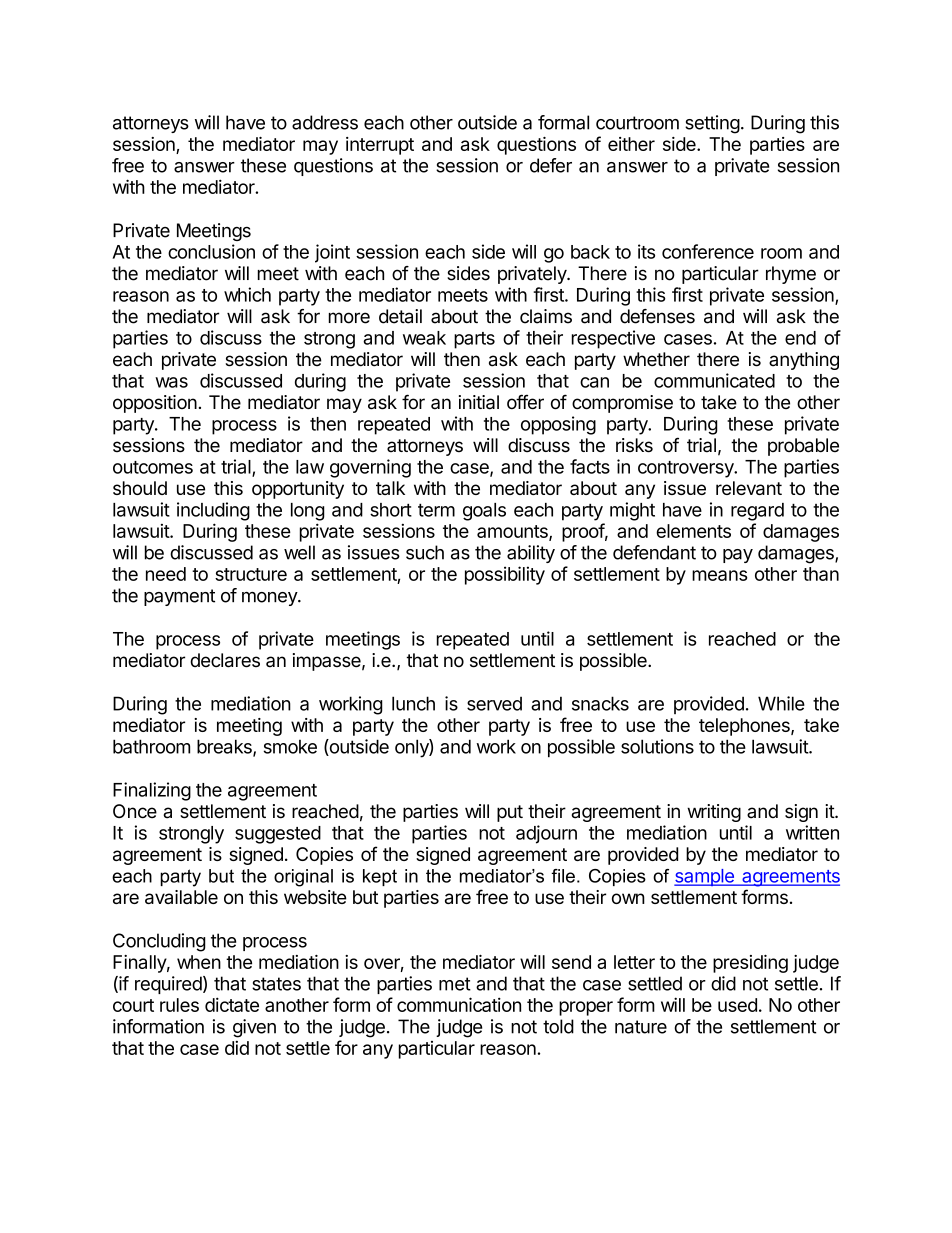  Describe the element at coordinates (510, 813) in the screenshot. I see `put` at that location.
